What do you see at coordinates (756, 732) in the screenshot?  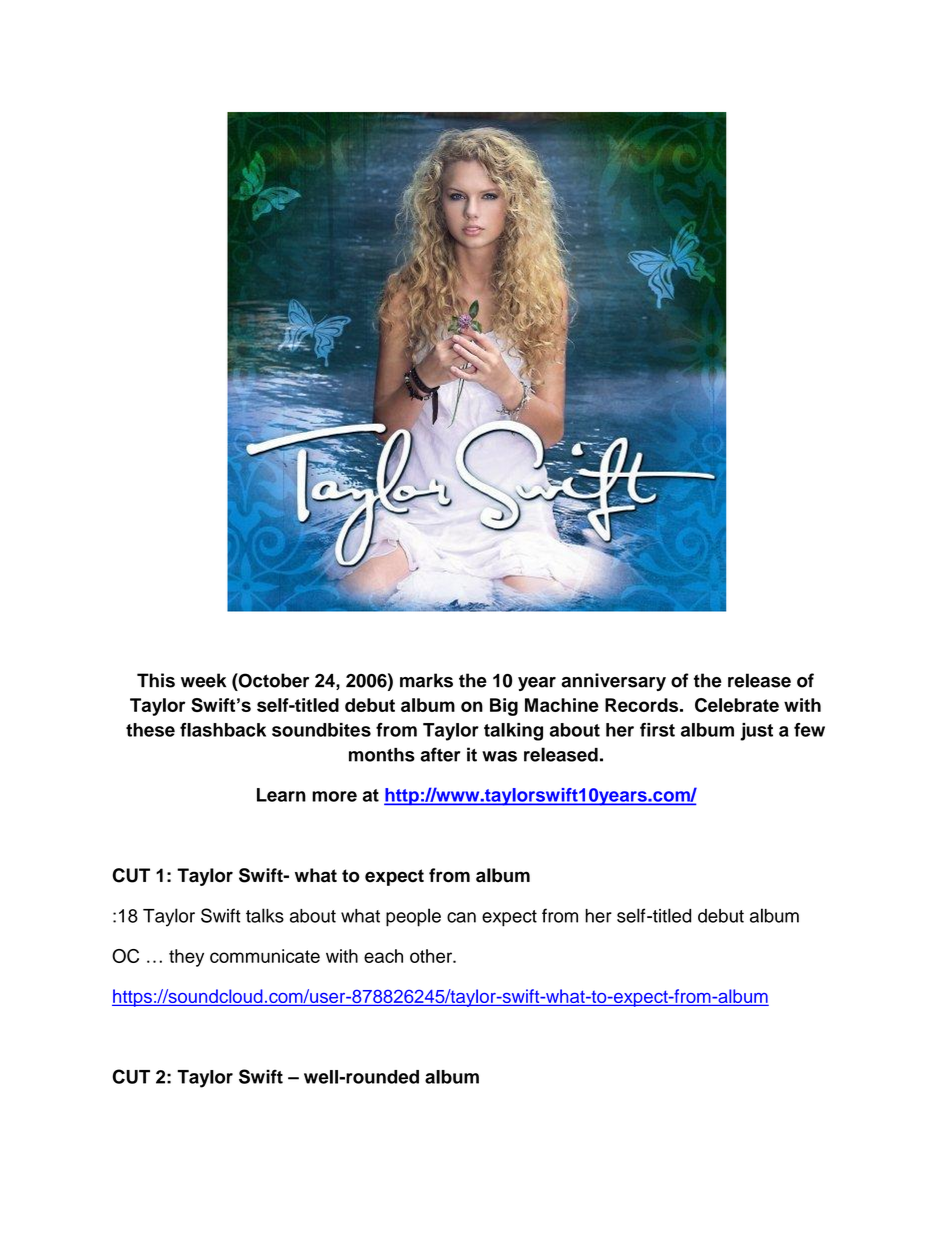 I see `just` at bounding box center [756, 732].
